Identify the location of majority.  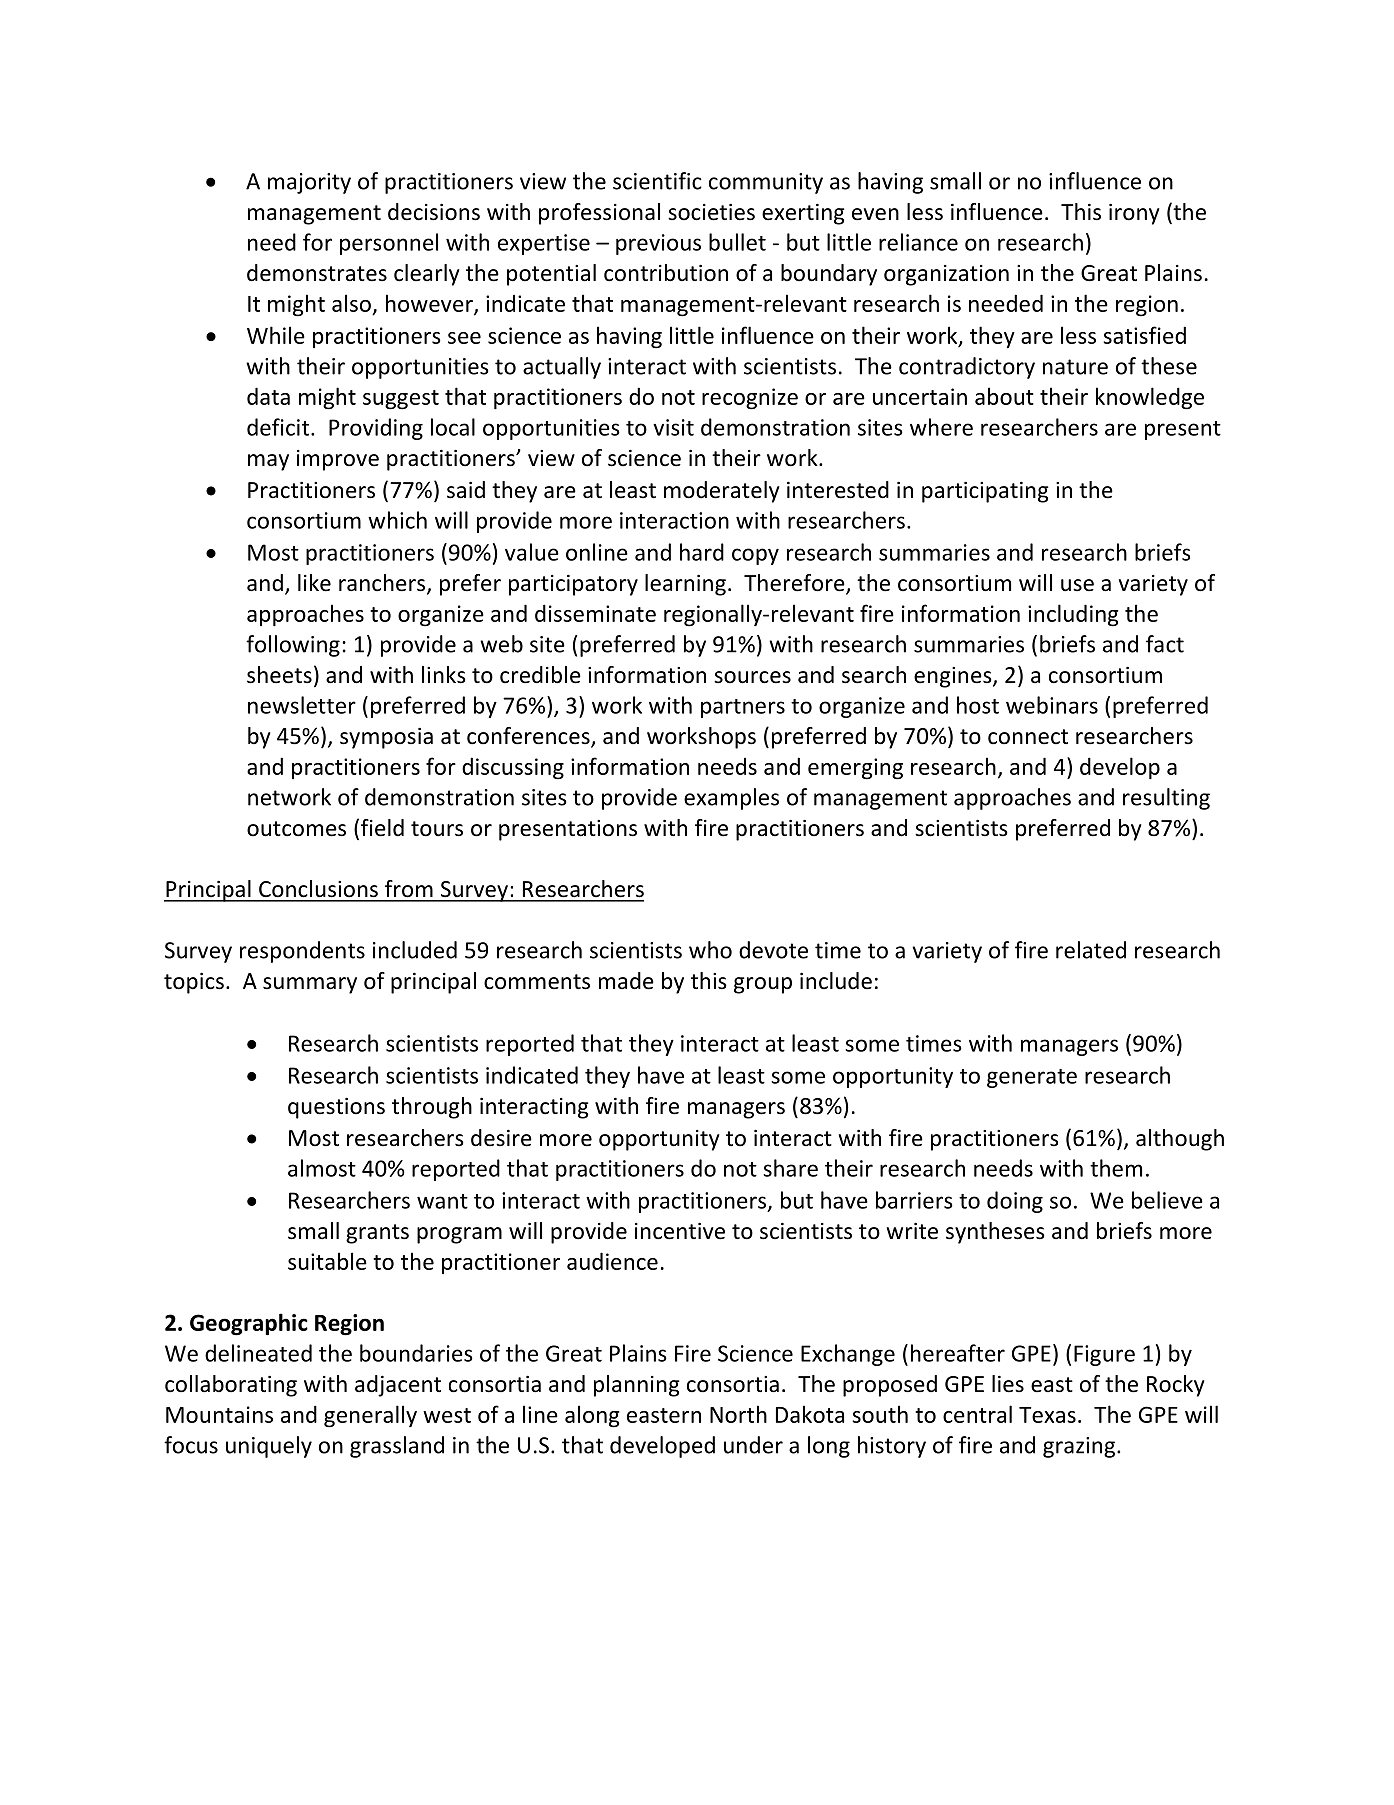
(309, 183).
